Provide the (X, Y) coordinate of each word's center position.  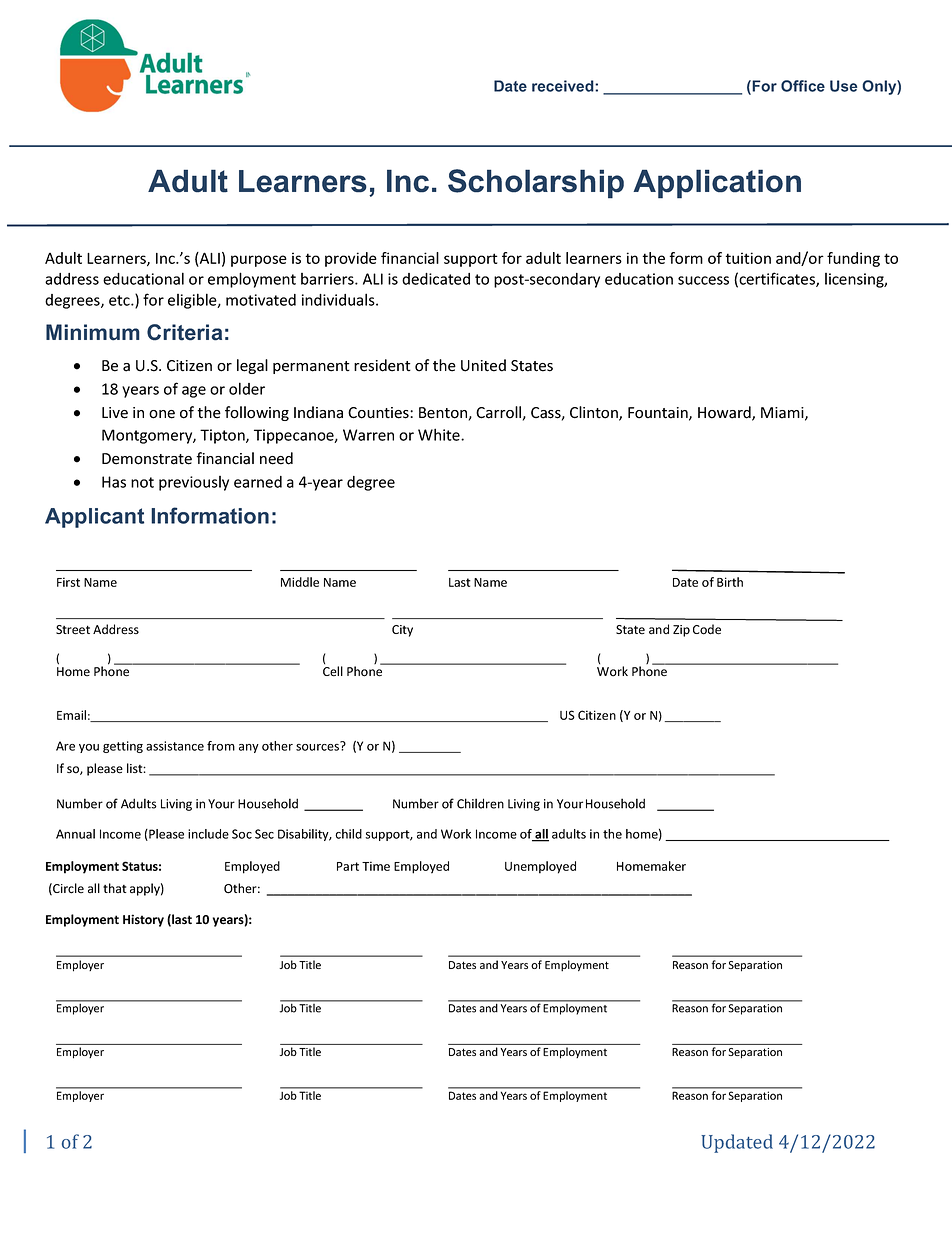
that (115, 888)
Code (707, 629)
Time (376, 866)
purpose (259, 261)
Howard (725, 413)
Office (803, 86)
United (483, 365)
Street (73, 630)
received (564, 86)
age (194, 392)
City (402, 631)
